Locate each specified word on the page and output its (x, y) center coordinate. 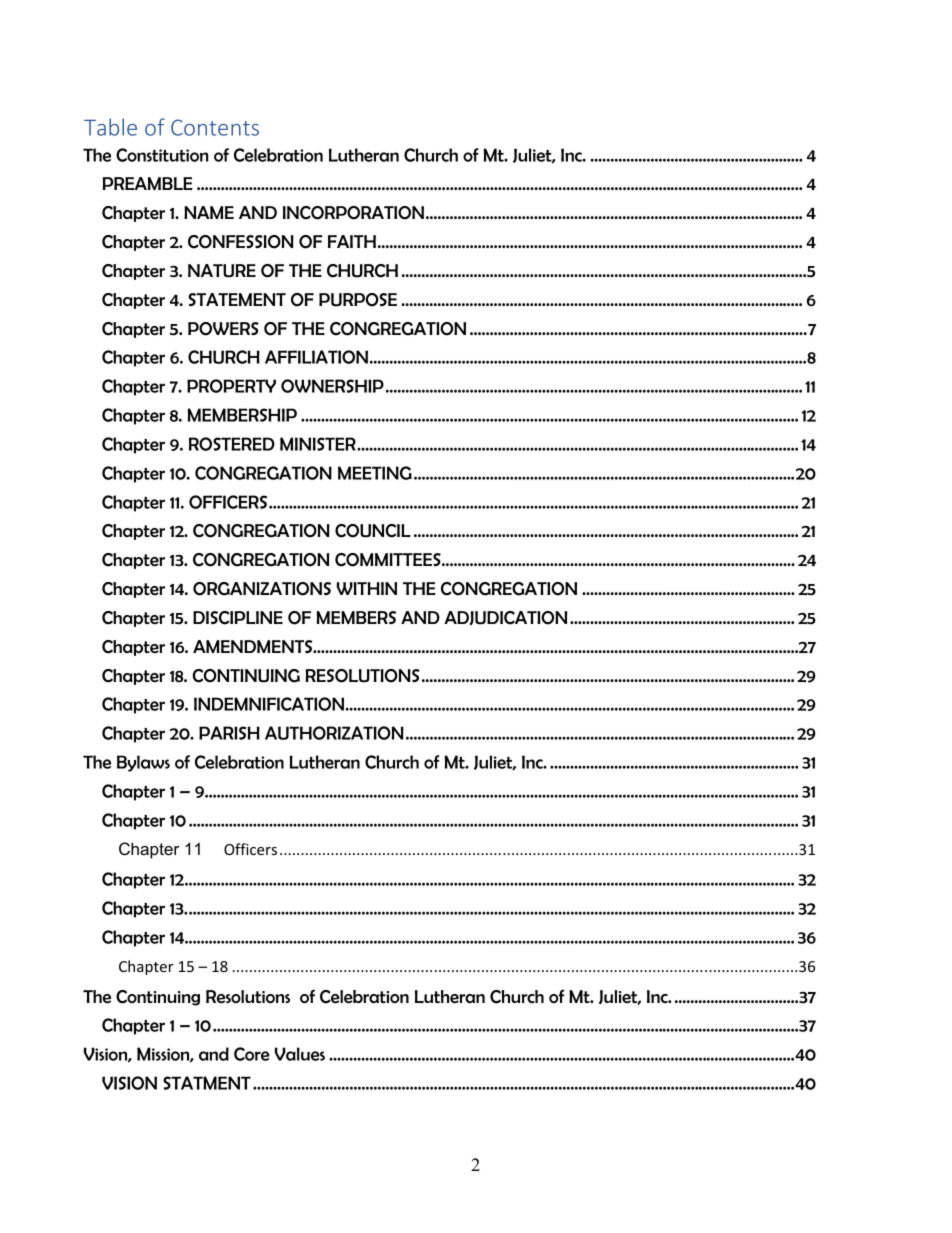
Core (252, 1054)
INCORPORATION (353, 213)
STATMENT (207, 1083)
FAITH (352, 241)
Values (300, 1054)
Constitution (162, 155)
